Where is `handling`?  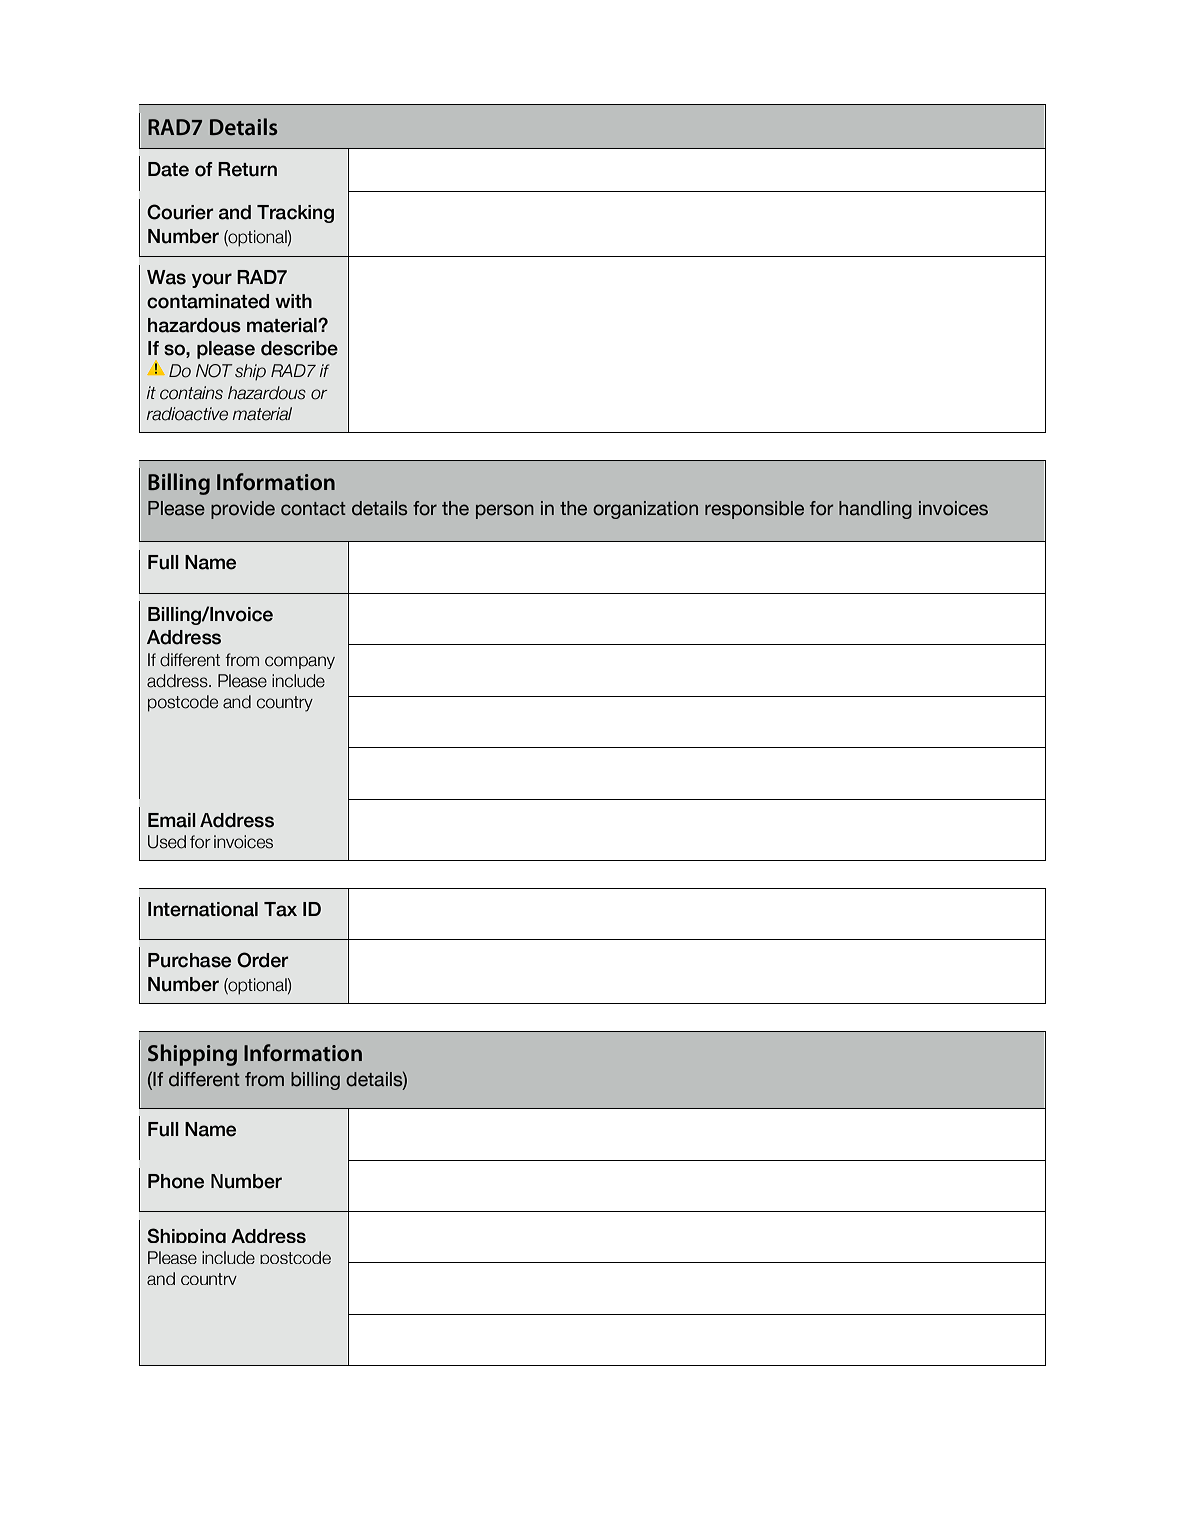 handling is located at coordinates (875, 510).
